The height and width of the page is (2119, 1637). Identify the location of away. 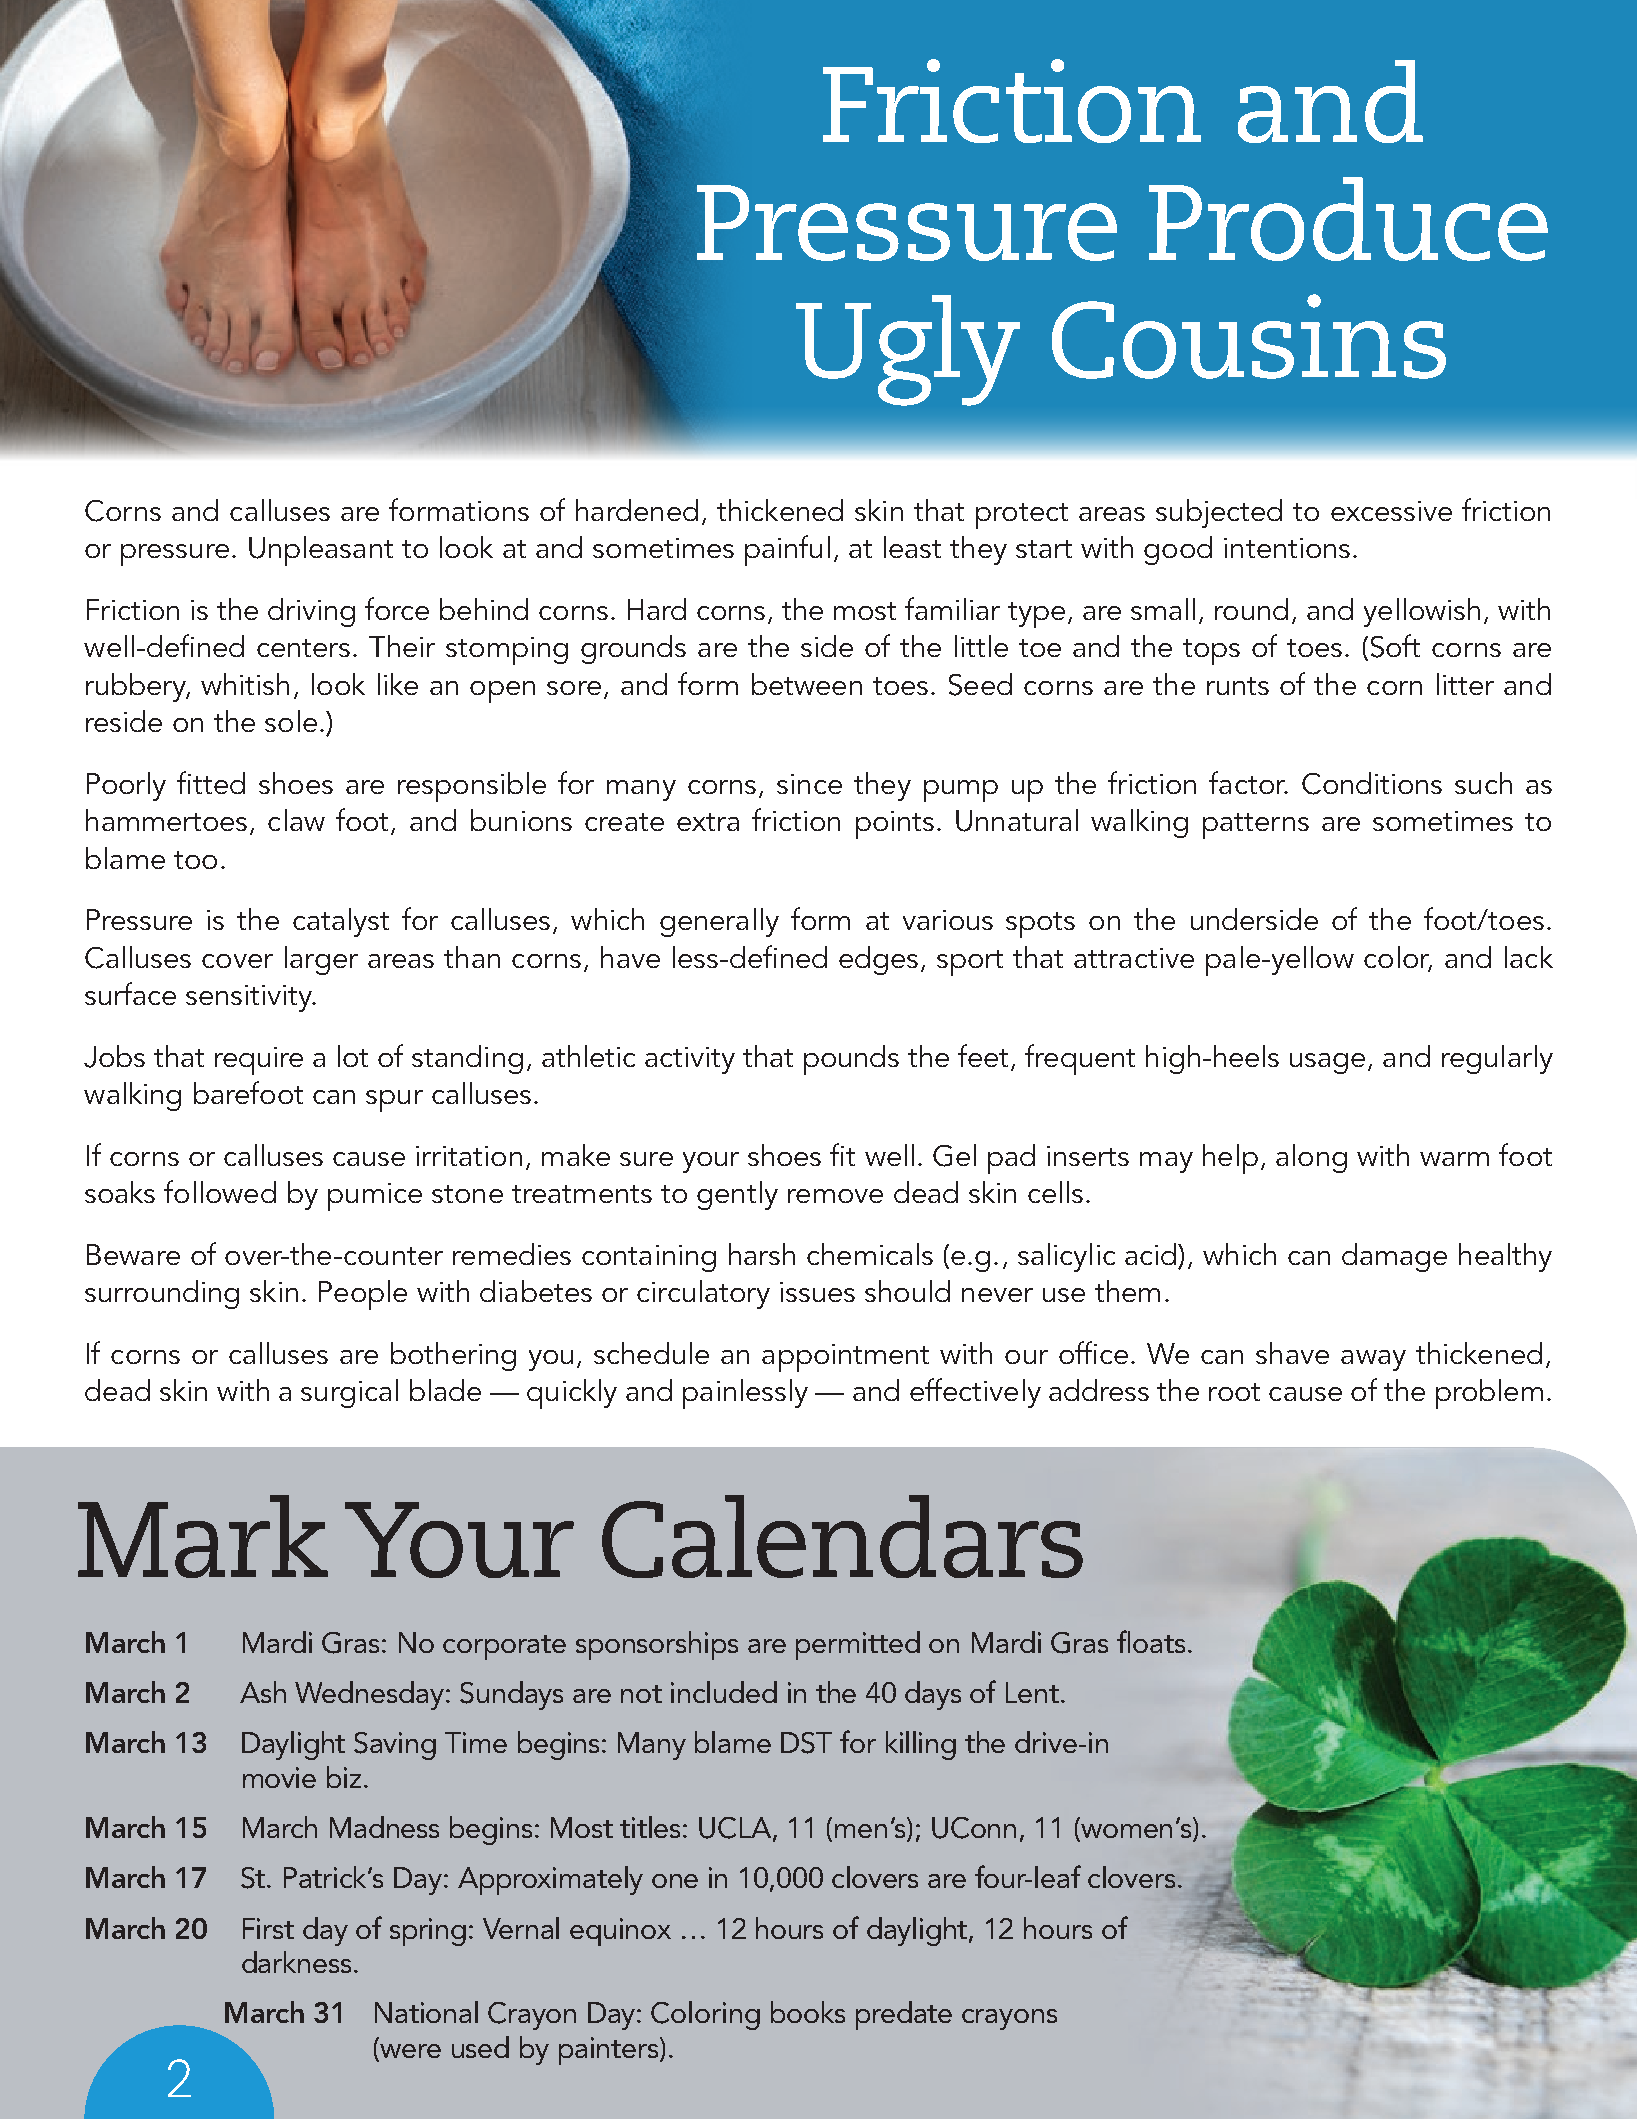
(1373, 1360).
